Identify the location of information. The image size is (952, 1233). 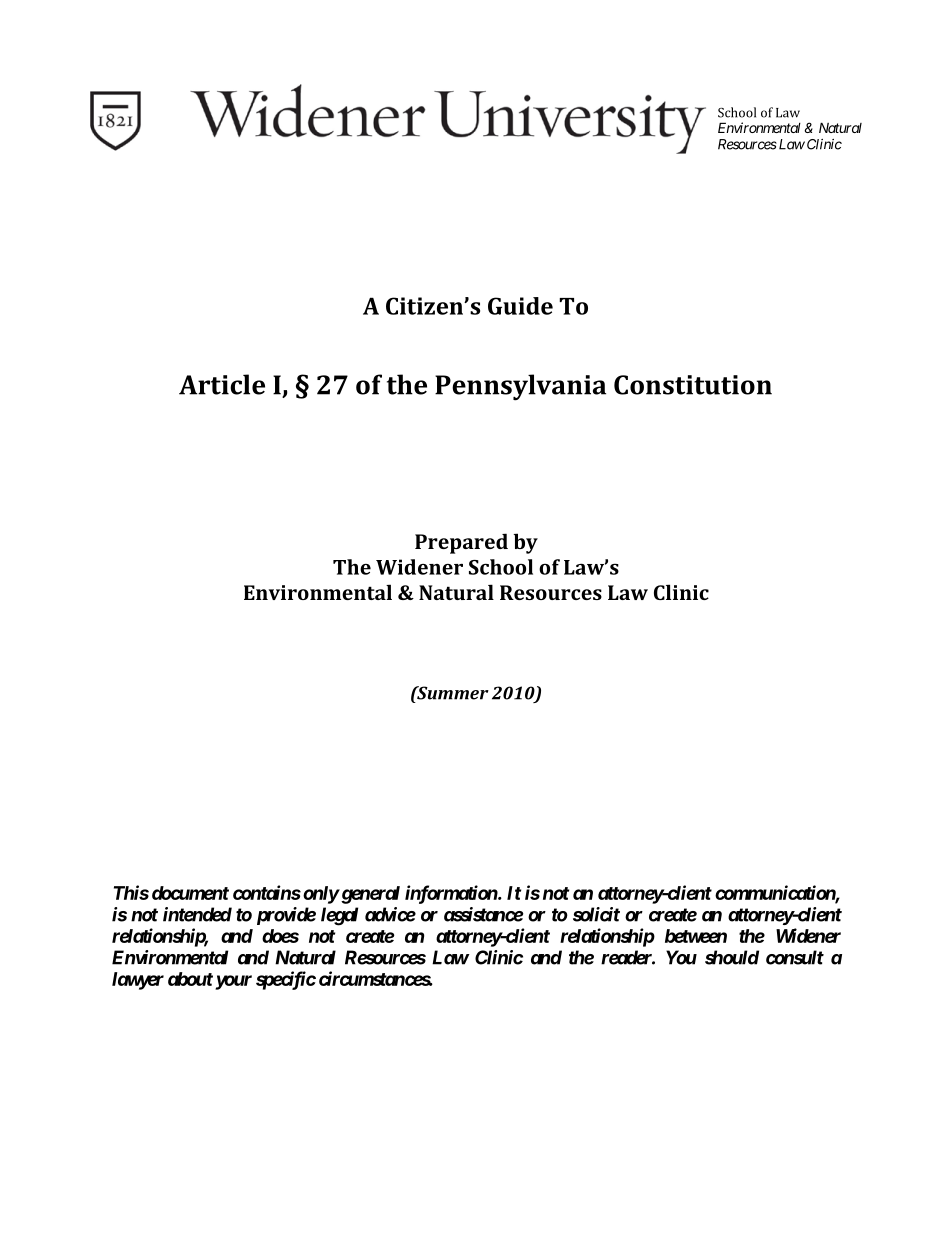
(452, 894).
